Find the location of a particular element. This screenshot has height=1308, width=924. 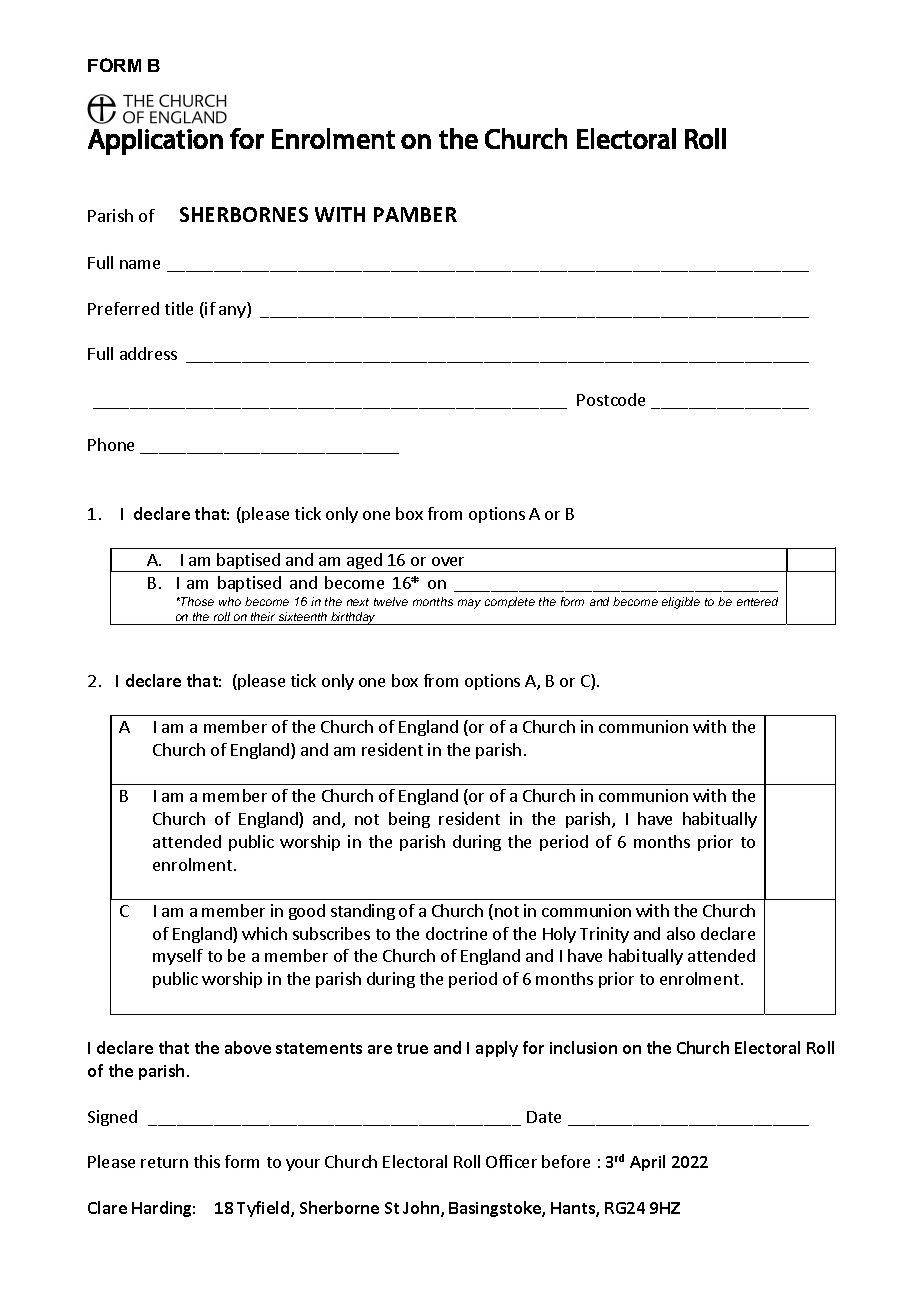

being is located at coordinates (409, 820).
